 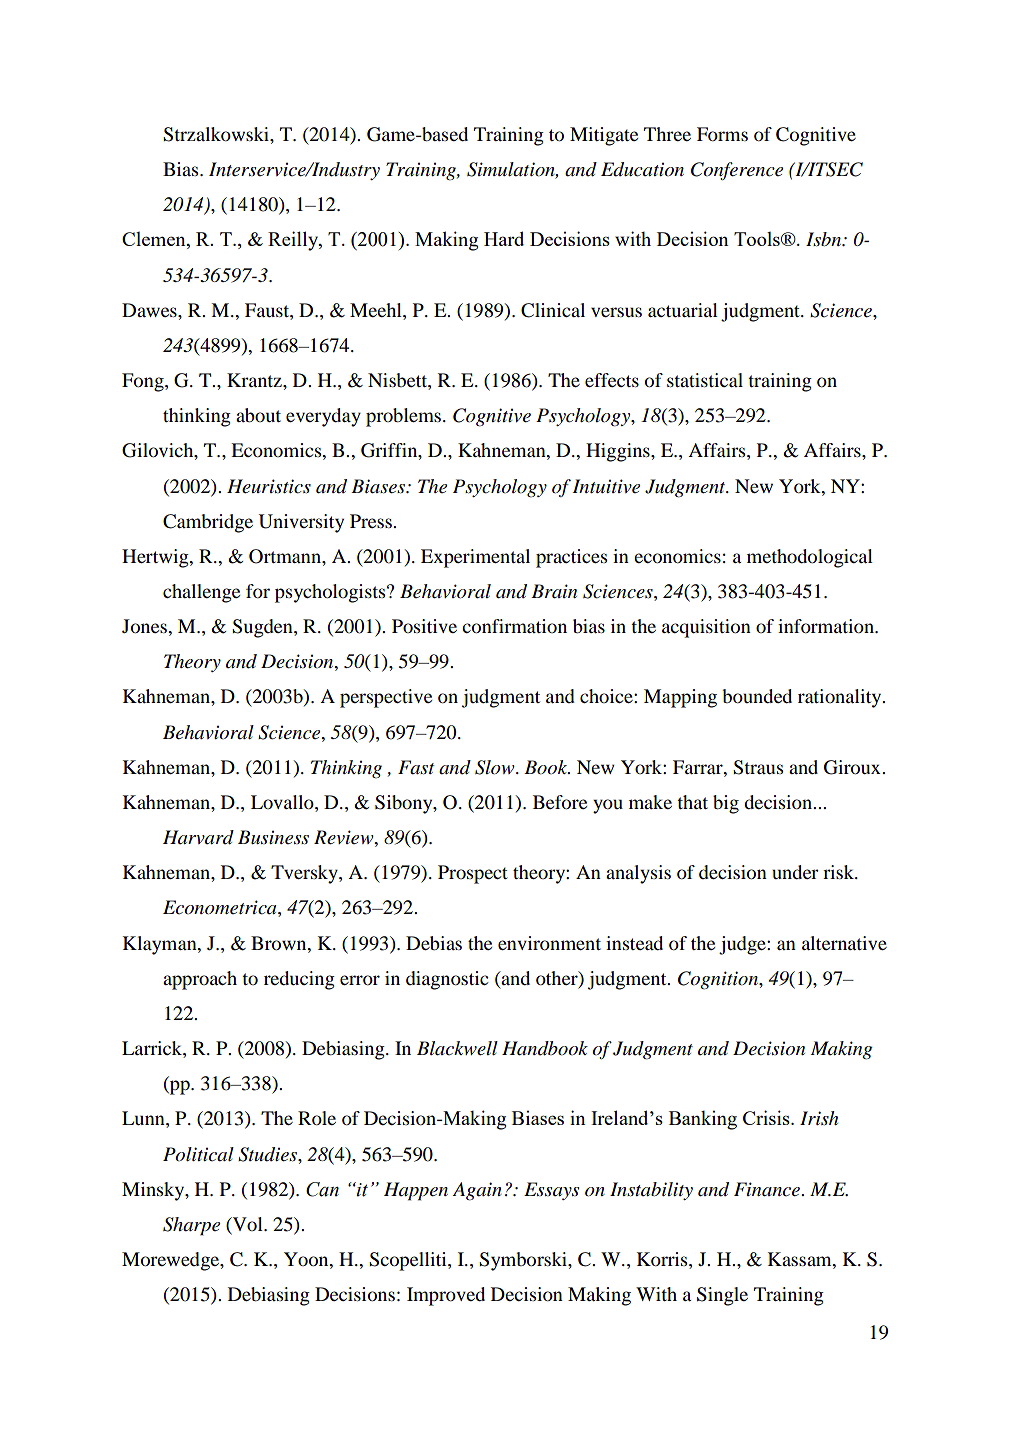 I want to click on Jones, so click(x=145, y=626).
